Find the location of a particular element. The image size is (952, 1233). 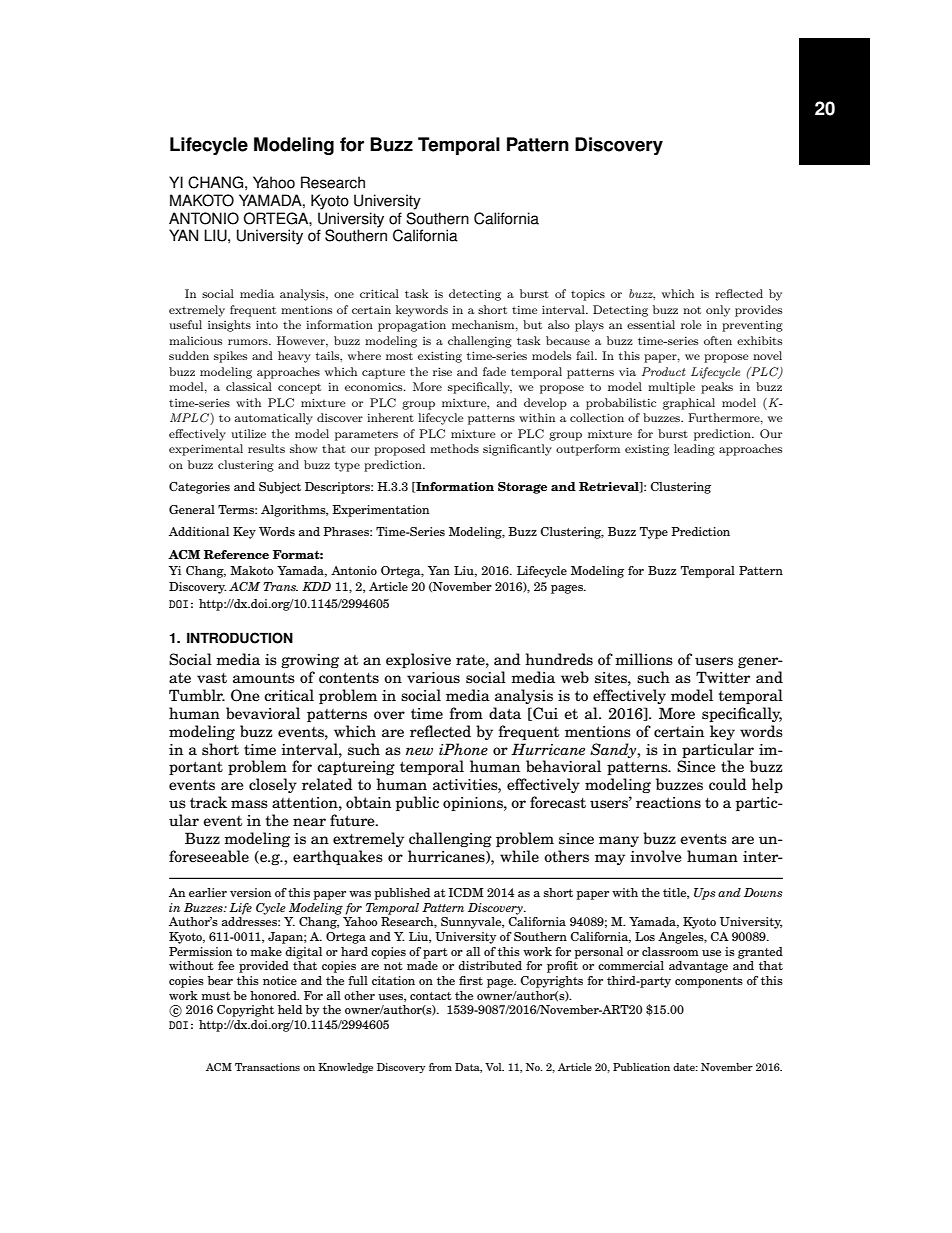

propagation is located at coordinates (412, 326).
